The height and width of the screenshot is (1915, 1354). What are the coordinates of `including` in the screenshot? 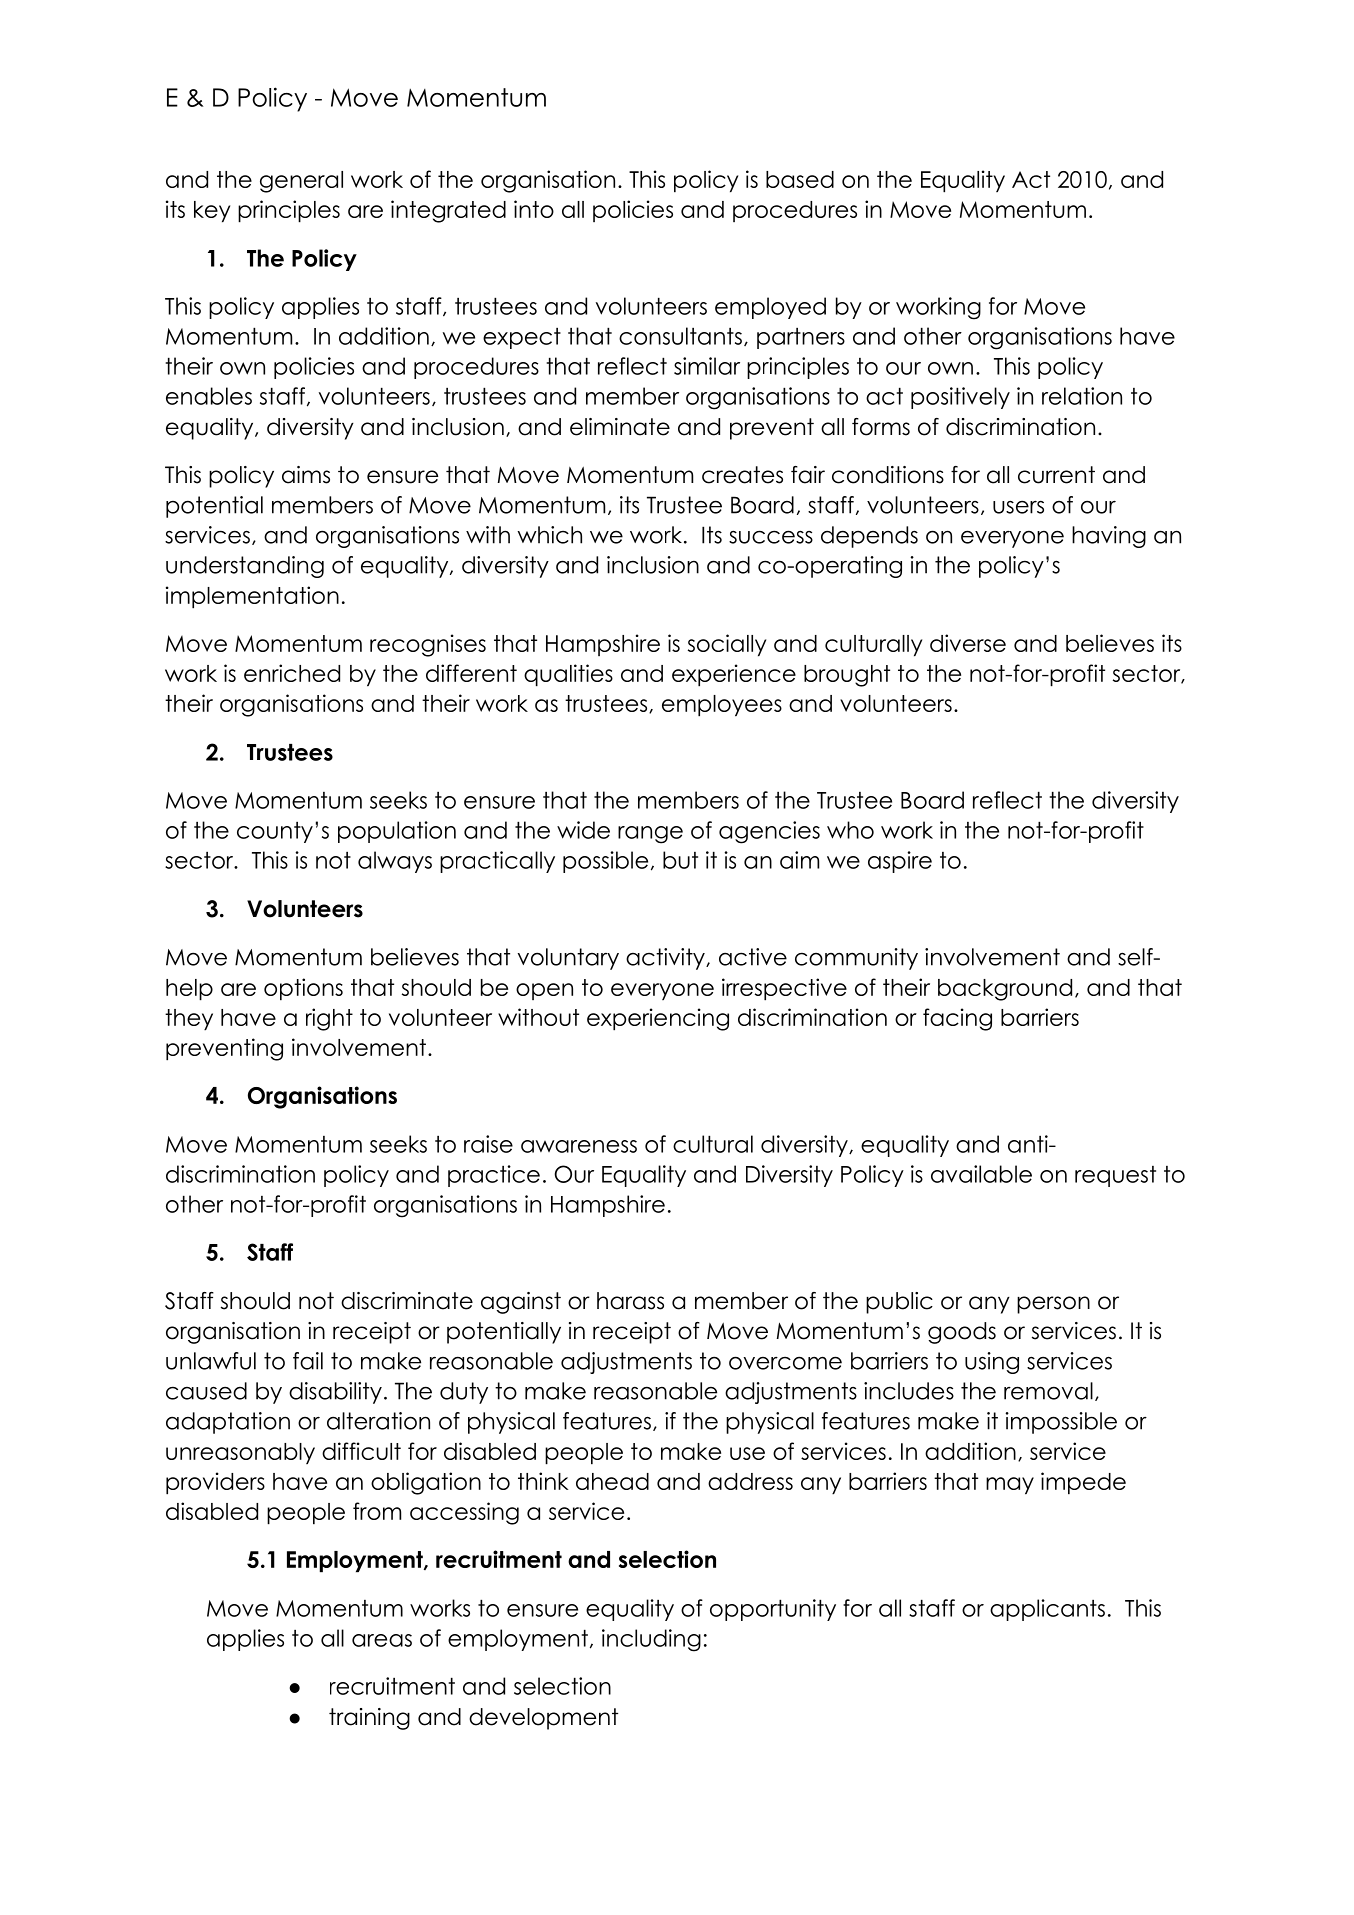 It's located at (651, 1640).
